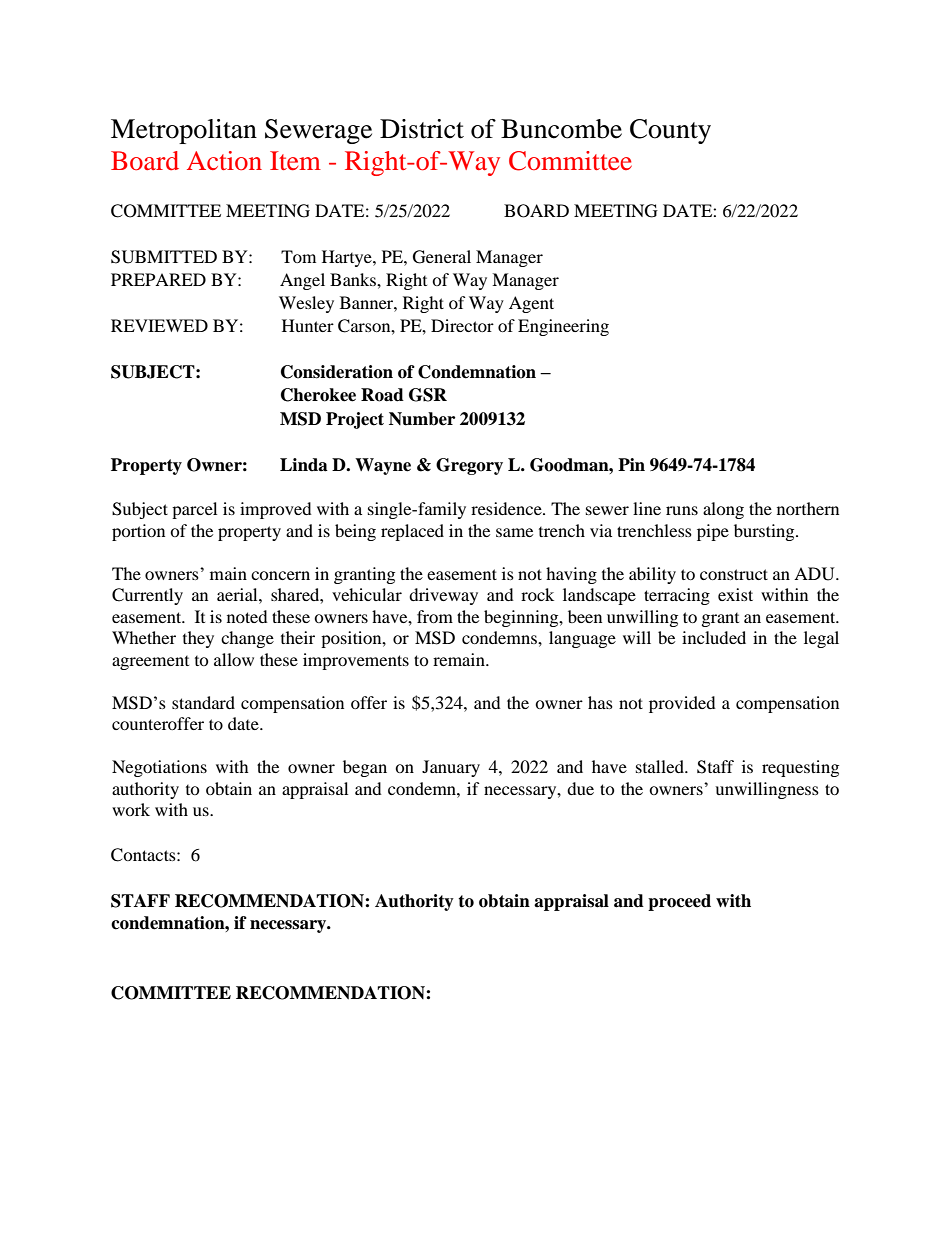 This page has width=952, height=1233. I want to click on County, so click(670, 131).
